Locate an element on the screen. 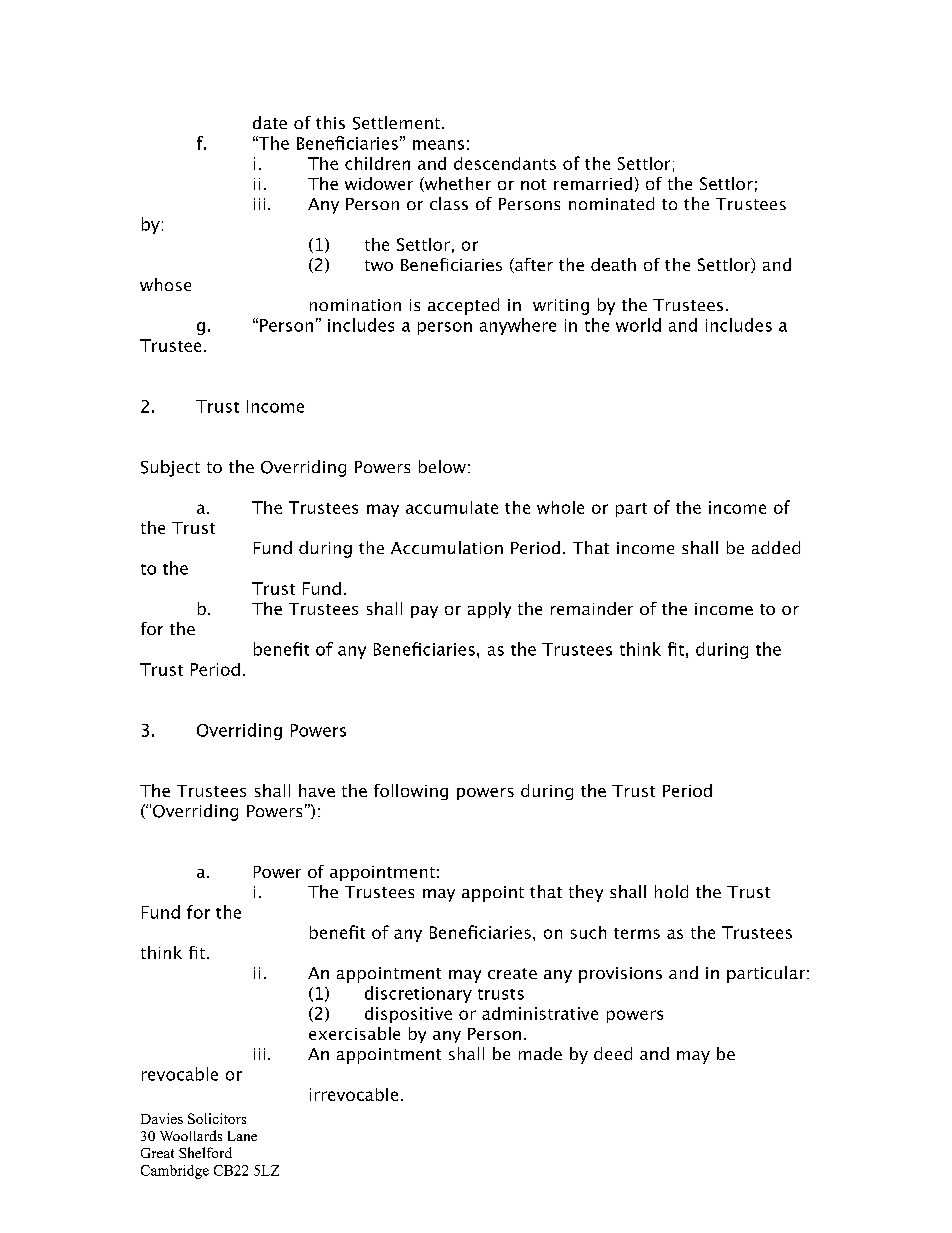 Image resolution: width=952 pixels, height=1233 pixels. have is located at coordinates (317, 790).
